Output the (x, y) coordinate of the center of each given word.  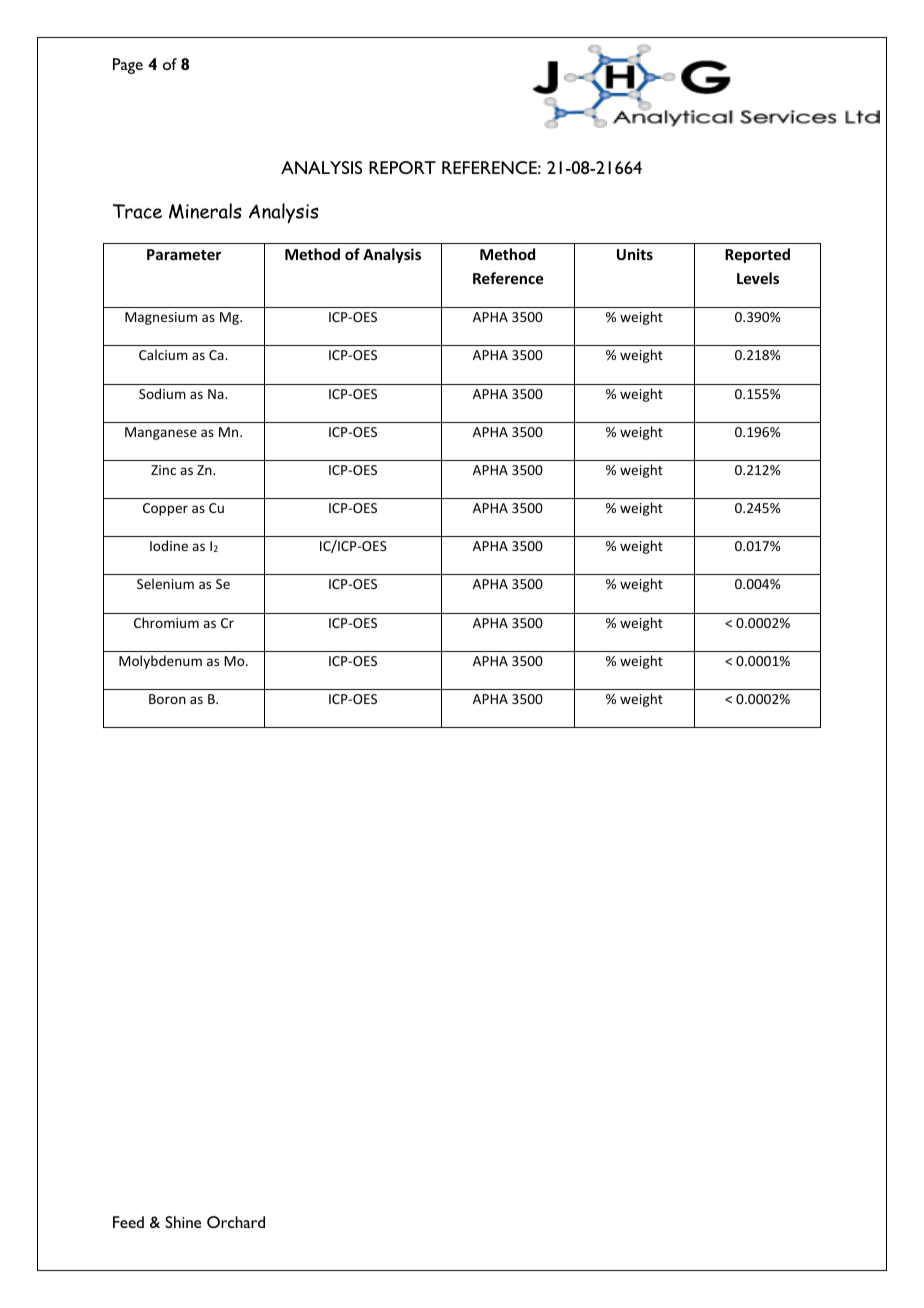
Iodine (169, 545)
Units (635, 254)
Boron (167, 699)
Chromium (166, 622)
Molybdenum (160, 662)
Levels (758, 278)
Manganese (161, 433)
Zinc (163, 470)
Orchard (236, 1222)
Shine (183, 1222)
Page (128, 66)
